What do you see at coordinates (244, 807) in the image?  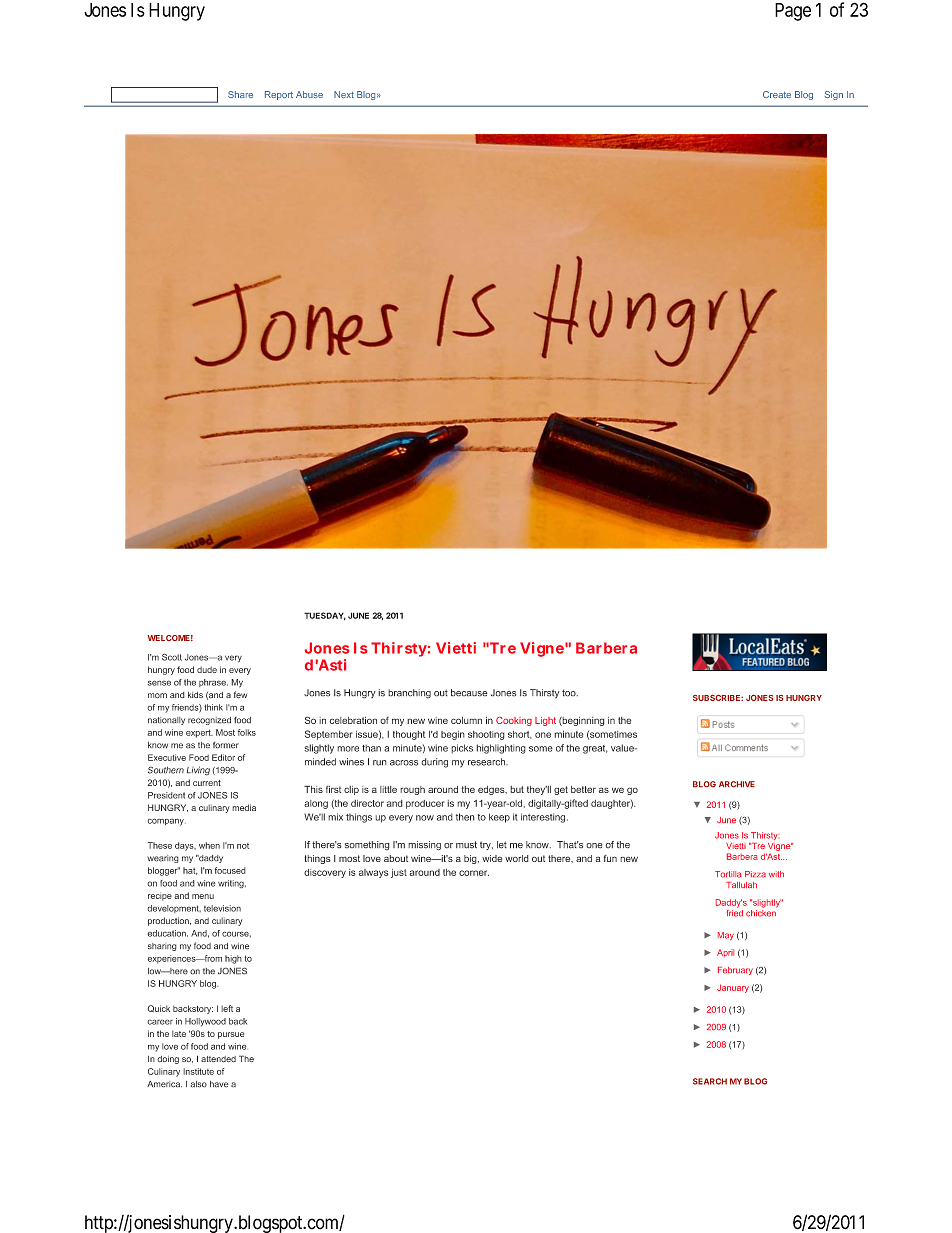 I see `media` at bounding box center [244, 807].
